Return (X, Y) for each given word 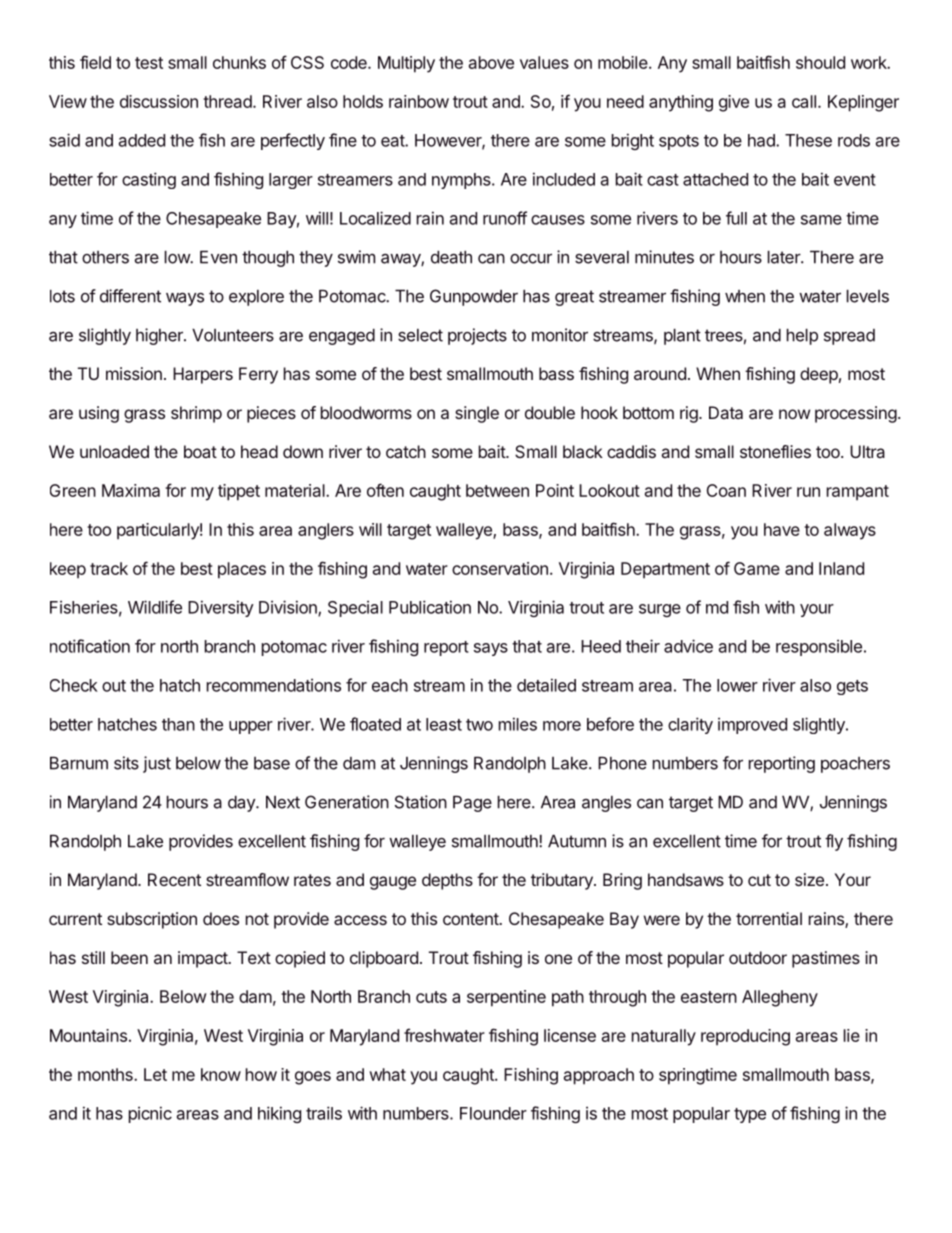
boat (200, 451)
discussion (159, 101)
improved (752, 726)
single (477, 414)
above (491, 62)
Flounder (493, 1113)
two (479, 725)
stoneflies (775, 451)
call (804, 101)
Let (155, 1074)
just (157, 764)
